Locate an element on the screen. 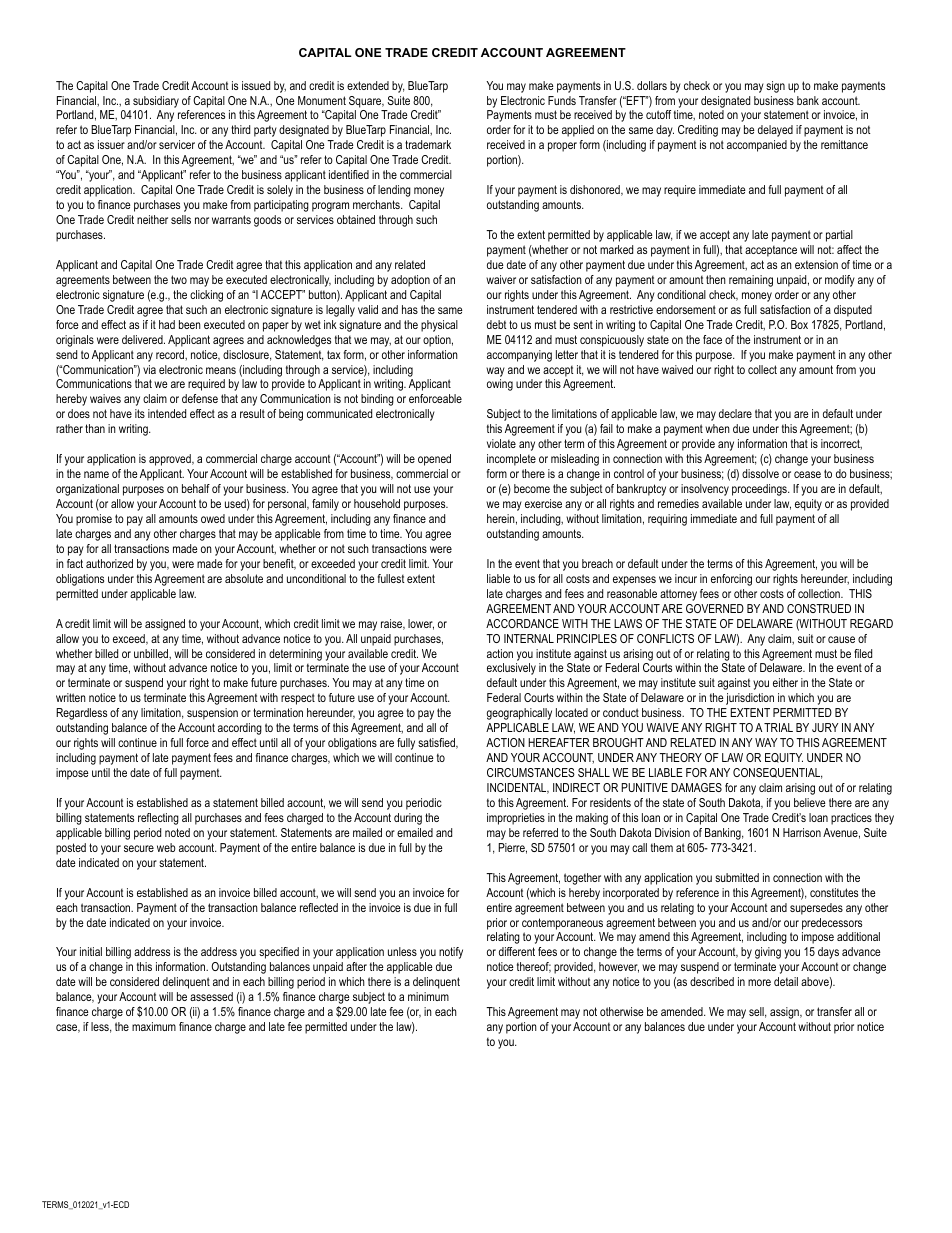 The height and width of the screenshot is (1233, 952). delayed is located at coordinates (775, 131).
